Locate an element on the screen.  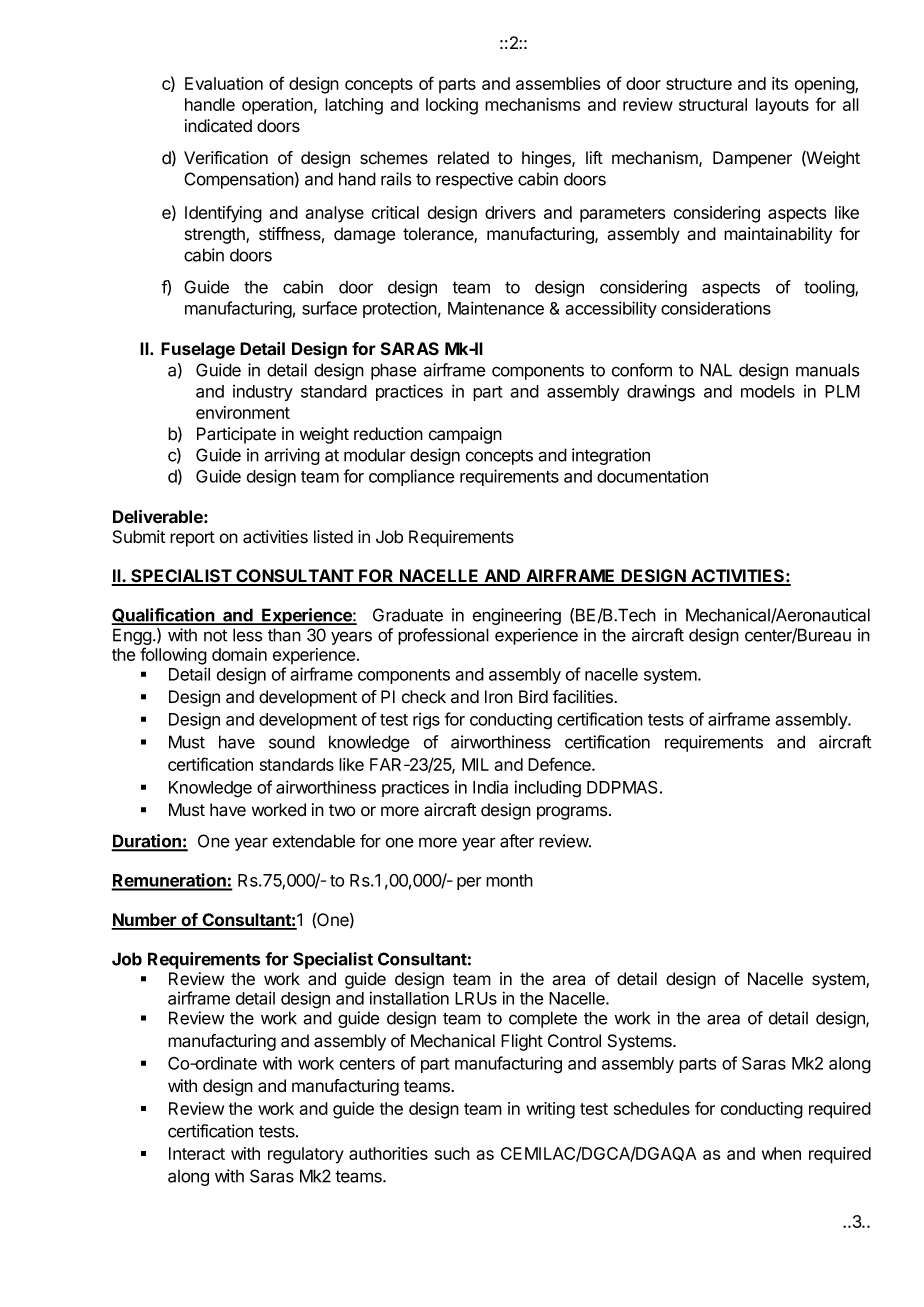
Interact is located at coordinates (197, 1153).
